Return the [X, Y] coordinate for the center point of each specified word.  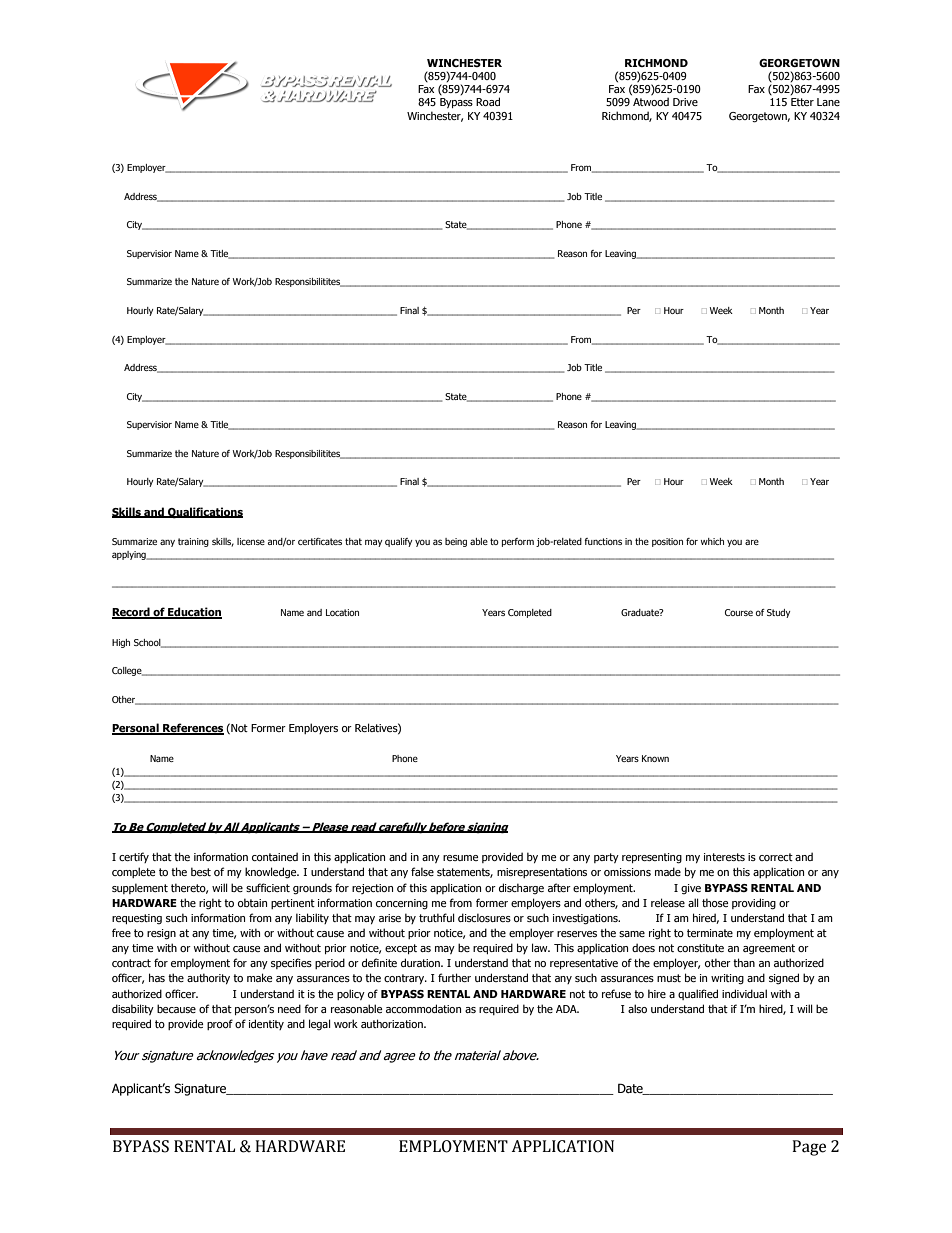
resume [460, 858]
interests [724, 857]
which [712, 541]
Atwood [651, 101]
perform [518, 542]
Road [488, 101]
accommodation [423, 1008]
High [121, 643]
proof [220, 1024]
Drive [685, 102]
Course [739, 612]
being [456, 542]
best [201, 871]
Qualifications [204, 513]
